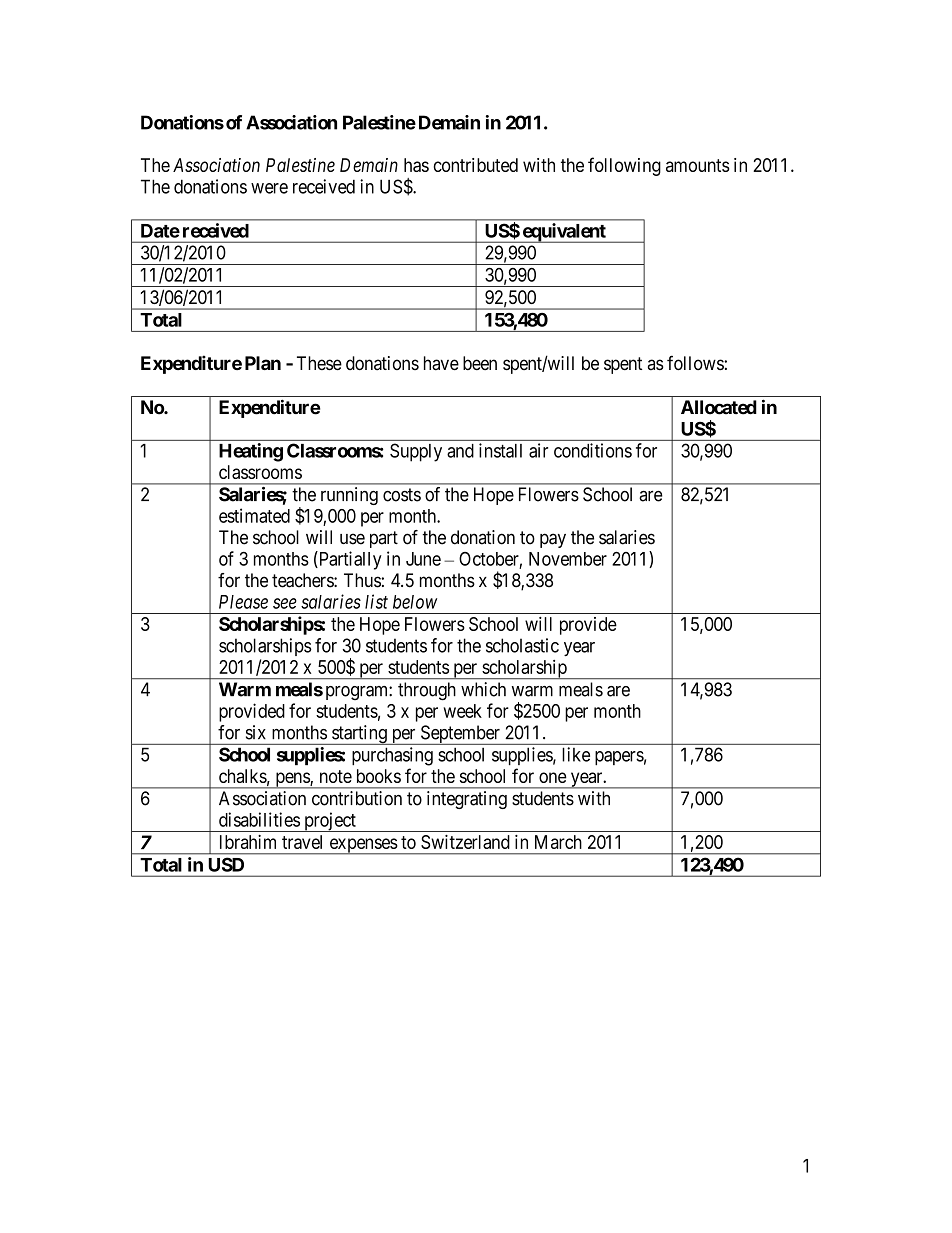 The image size is (952, 1233). Describe the element at coordinates (475, 165) in the image. I see `contributed` at that location.
